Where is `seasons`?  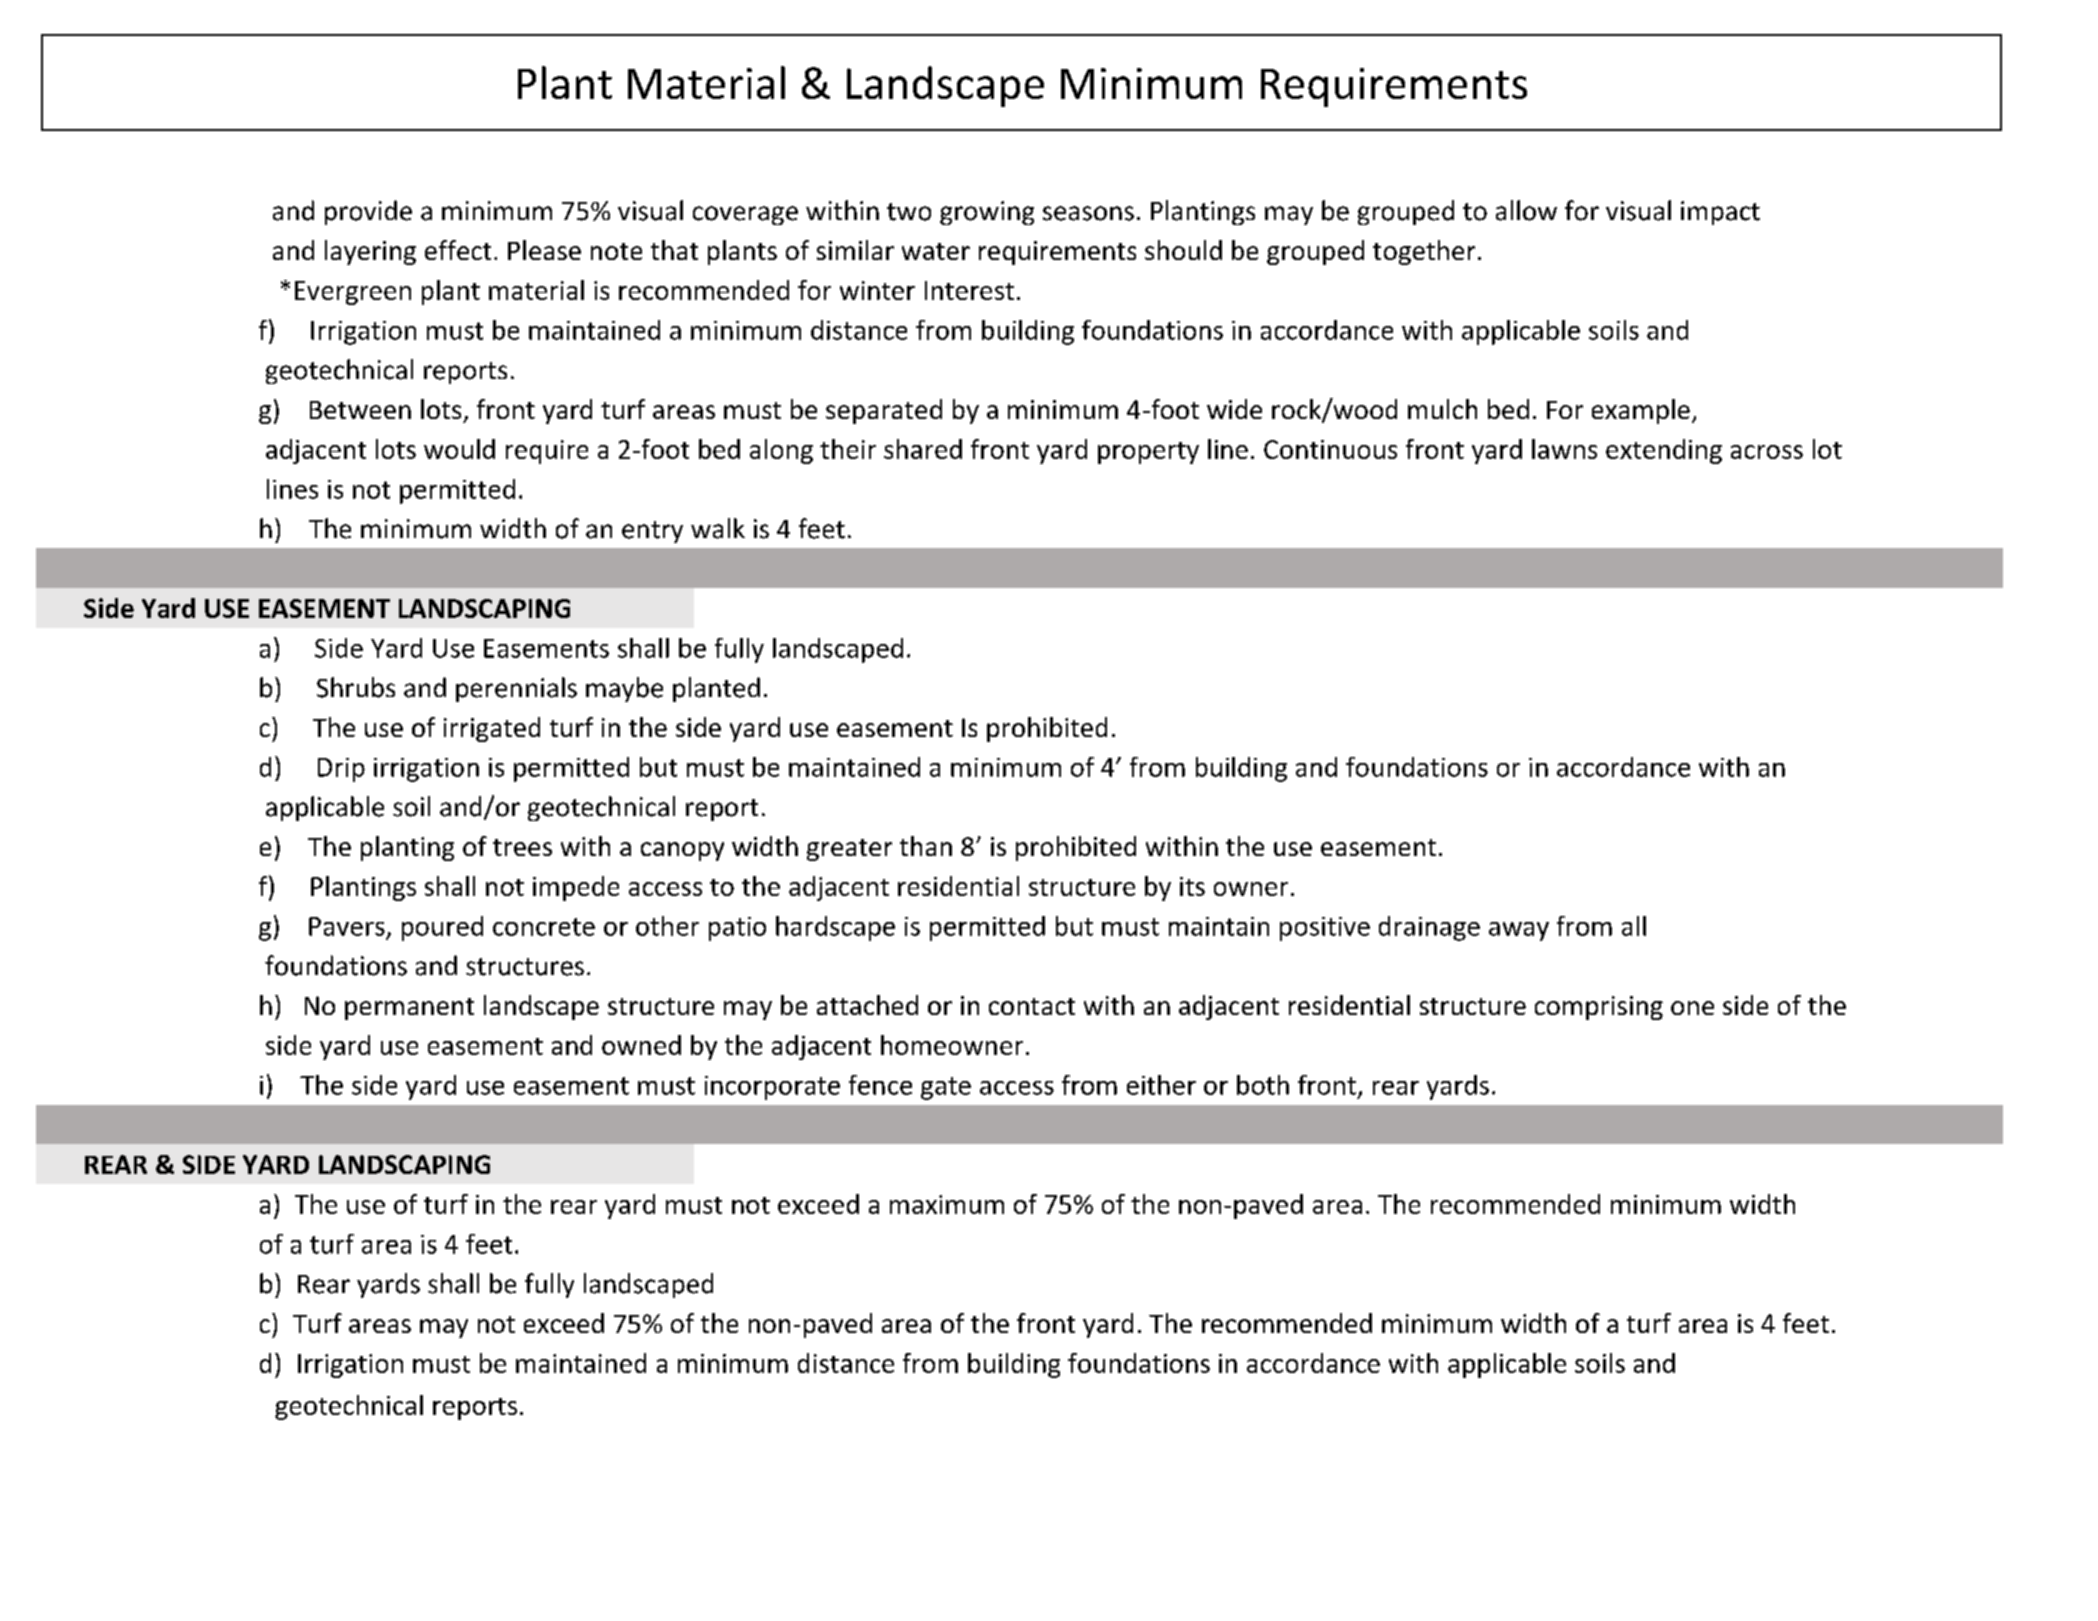 seasons is located at coordinates (1088, 213).
